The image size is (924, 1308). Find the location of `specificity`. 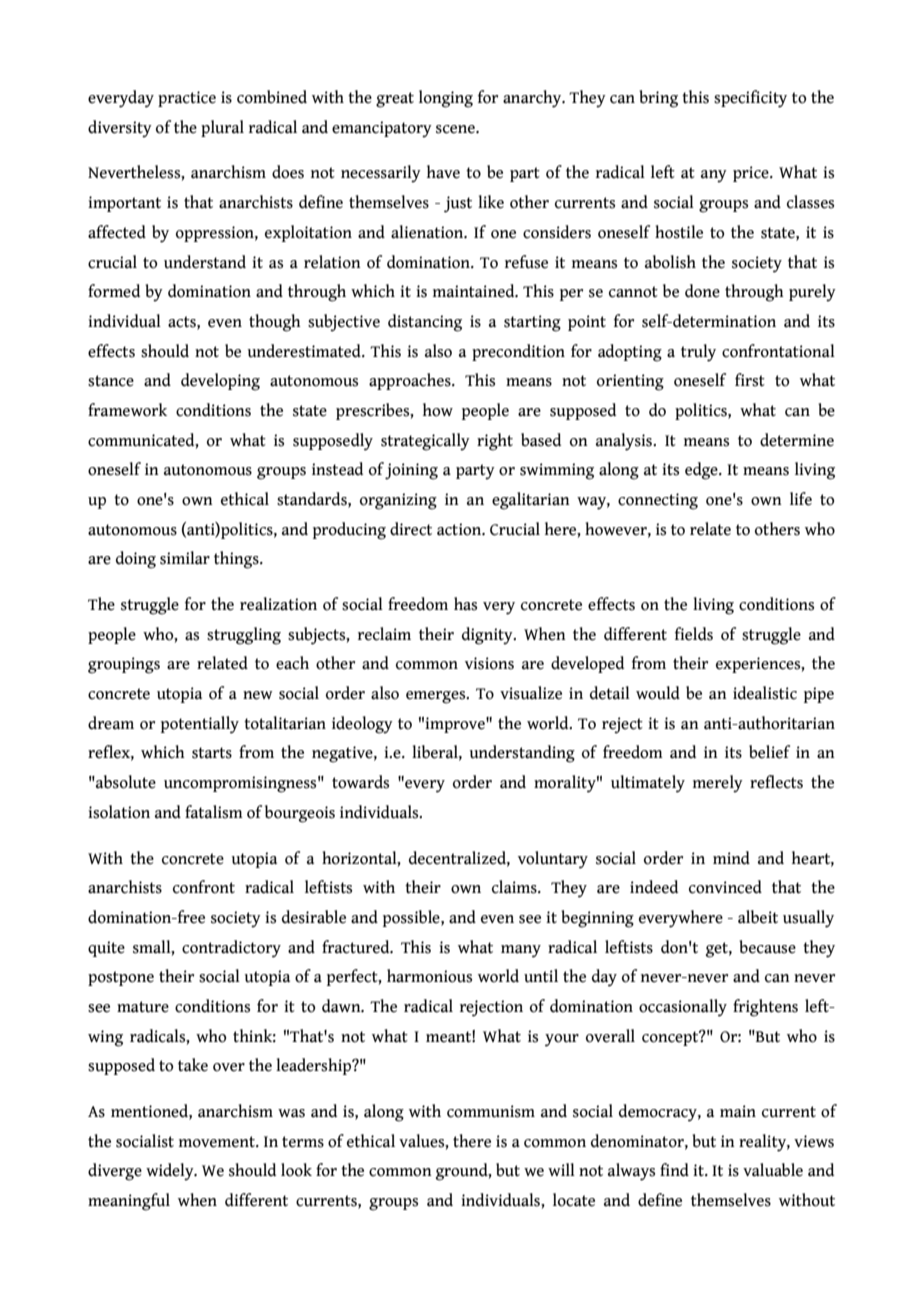

specificity is located at coordinates (750, 99).
